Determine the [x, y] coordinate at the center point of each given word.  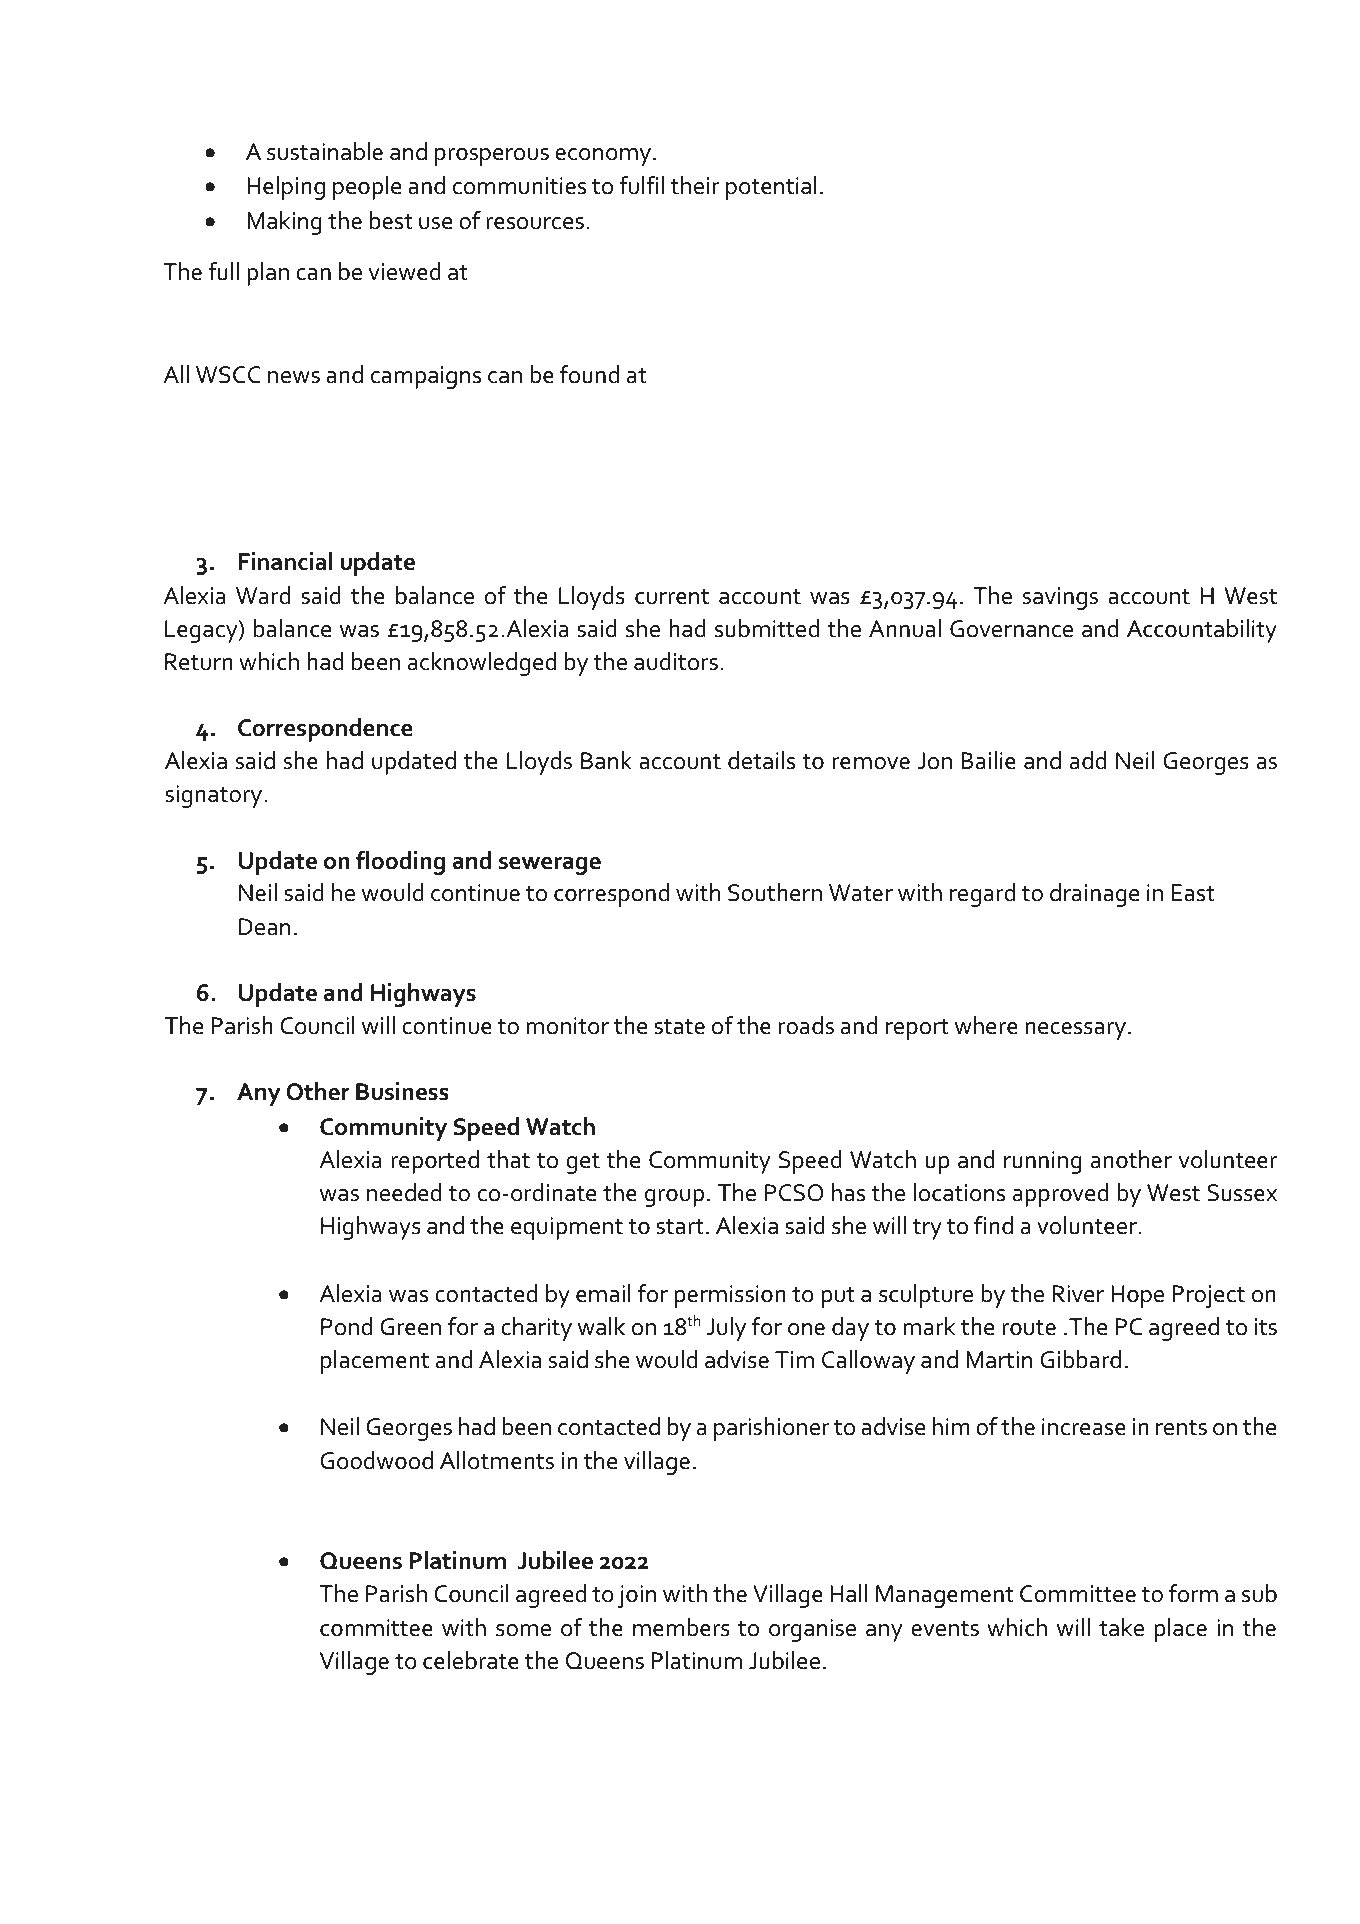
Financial [286, 561]
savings [1060, 598]
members [681, 1627]
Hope [1137, 1296]
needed [404, 1192]
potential [771, 188]
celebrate [471, 1660]
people [367, 188]
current [672, 597]
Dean [264, 927]
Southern [775, 892]
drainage [1094, 895]
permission [730, 1296]
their [695, 185]
